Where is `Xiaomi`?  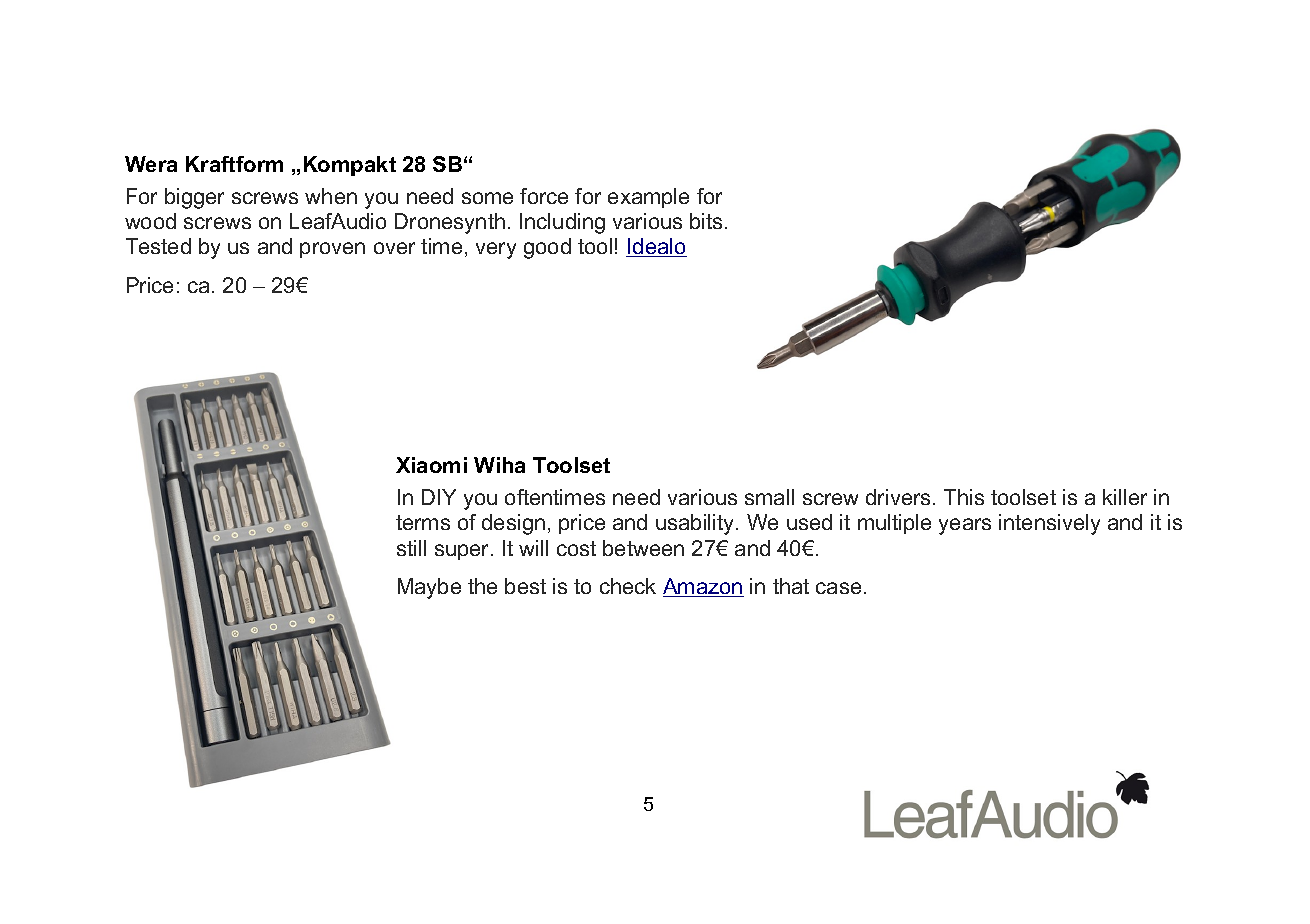 Xiaomi is located at coordinates (431, 465).
